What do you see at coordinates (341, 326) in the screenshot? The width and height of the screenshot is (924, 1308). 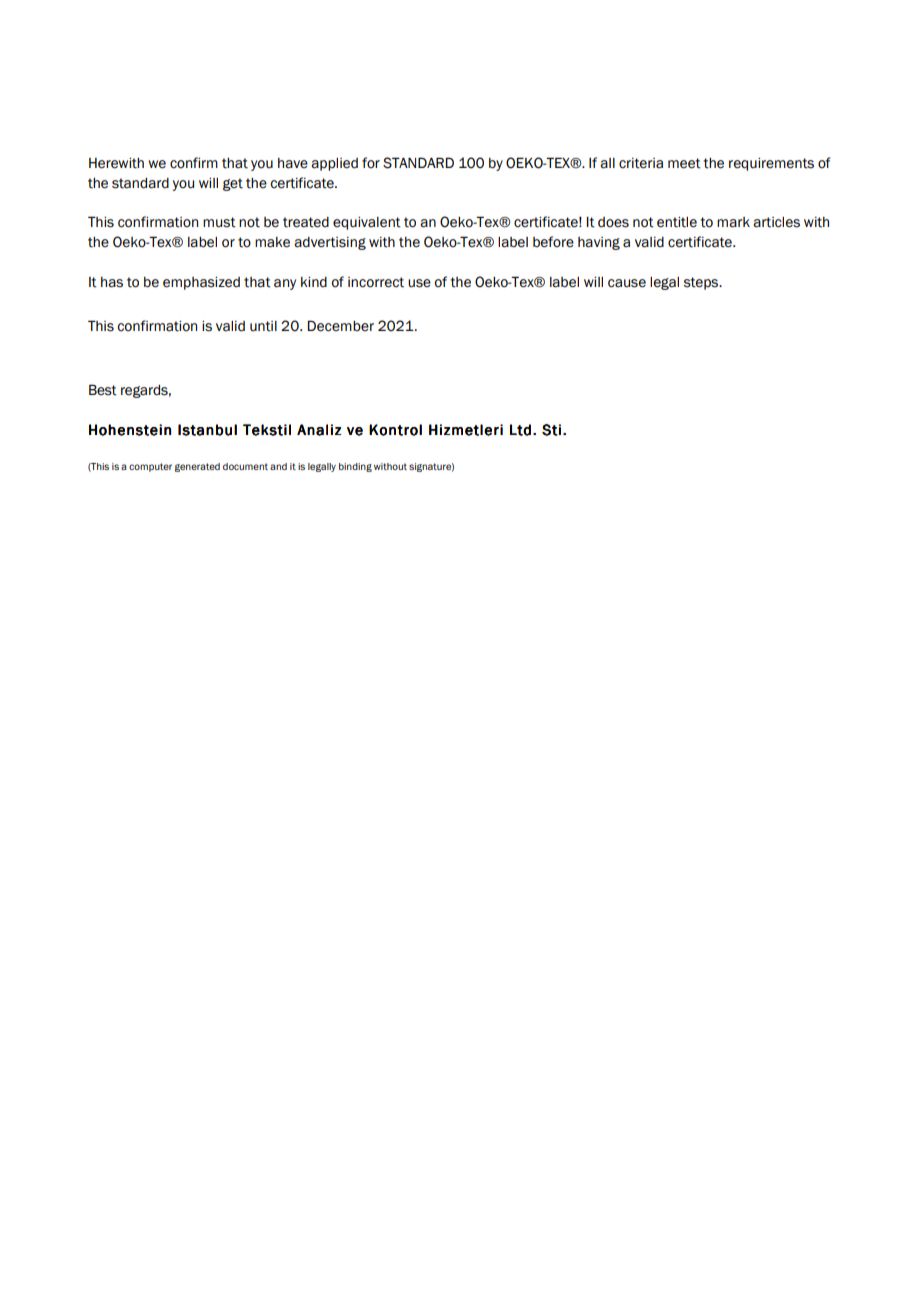 I see `December` at bounding box center [341, 326].
